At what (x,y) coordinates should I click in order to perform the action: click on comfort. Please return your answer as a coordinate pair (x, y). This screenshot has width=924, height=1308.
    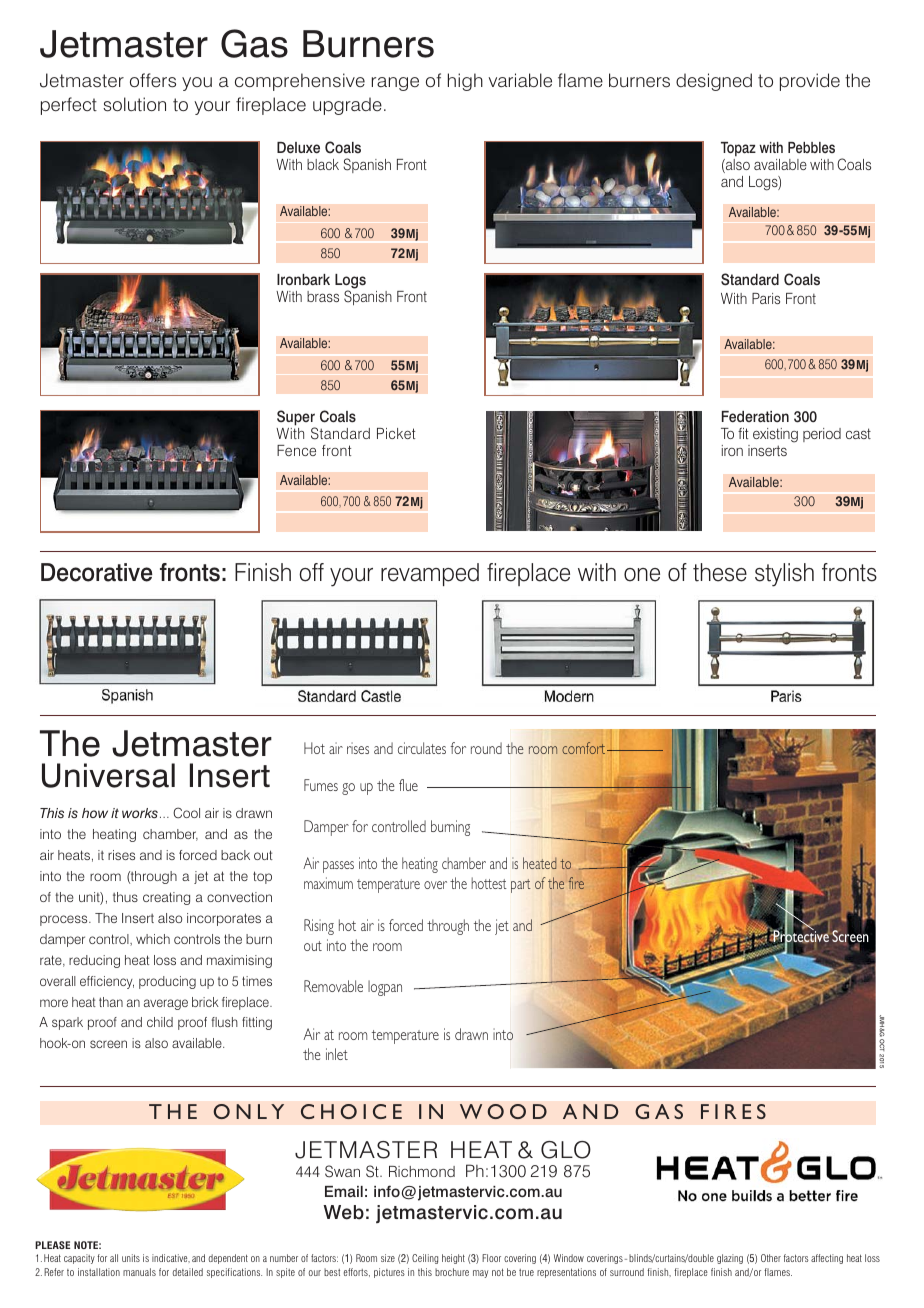
    Looking at the image, I should click on (585, 748).
